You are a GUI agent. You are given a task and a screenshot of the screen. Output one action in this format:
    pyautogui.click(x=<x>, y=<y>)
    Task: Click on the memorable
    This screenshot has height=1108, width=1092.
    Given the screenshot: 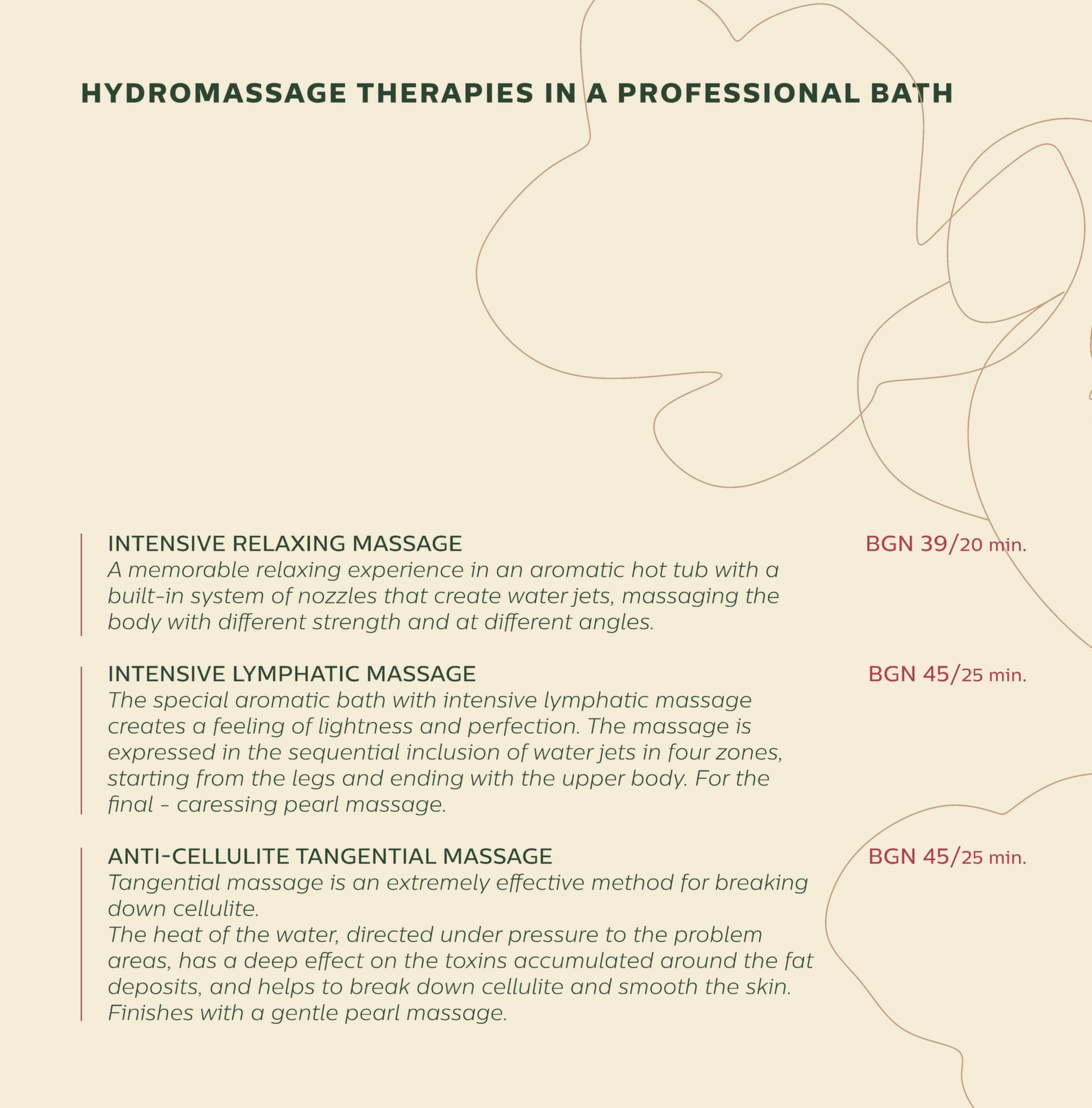 What is the action you would take?
    pyautogui.click(x=189, y=569)
